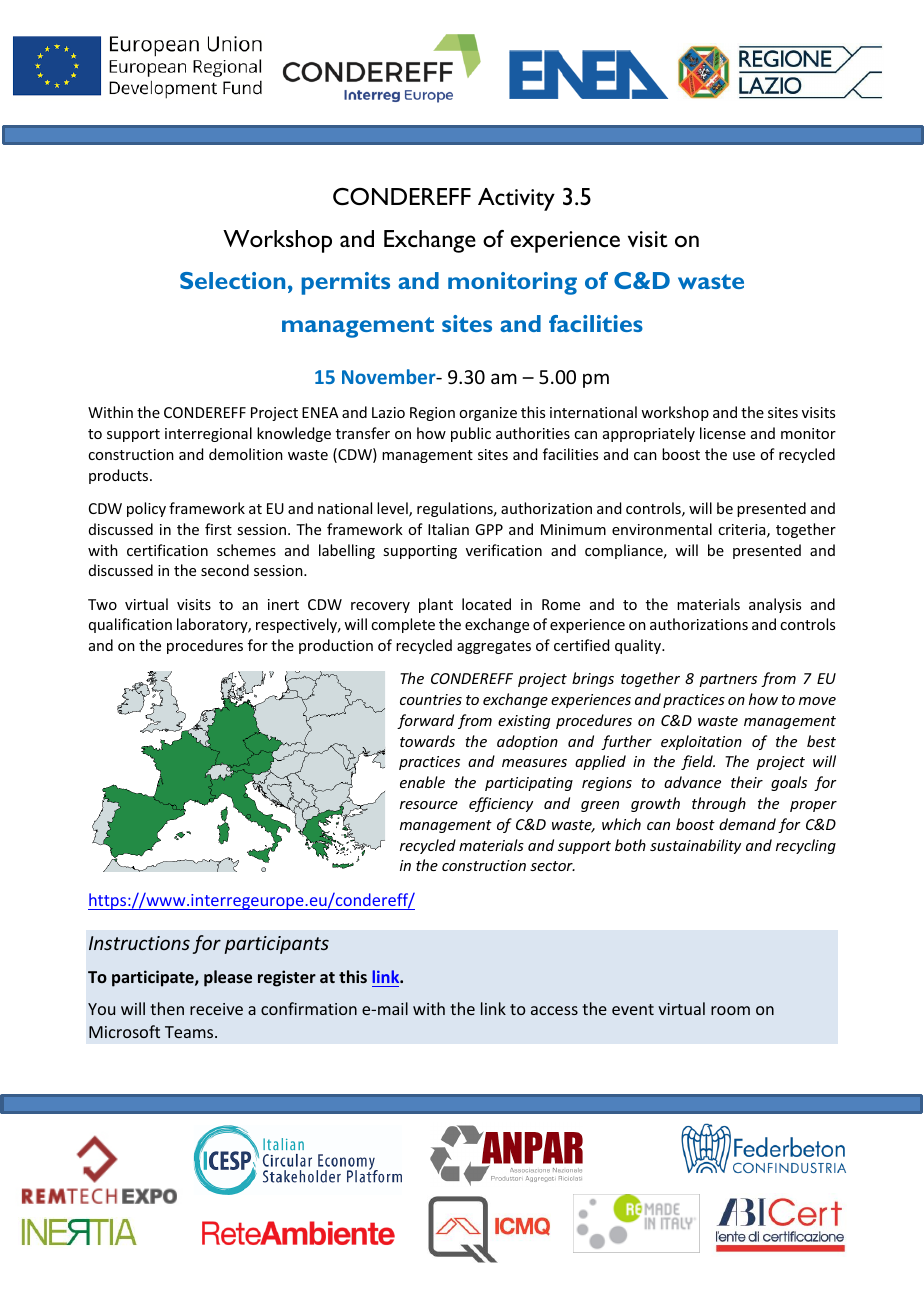 Image resolution: width=924 pixels, height=1308 pixels. Describe the element at coordinates (554, 1010) in the document. I see `access` at that location.
